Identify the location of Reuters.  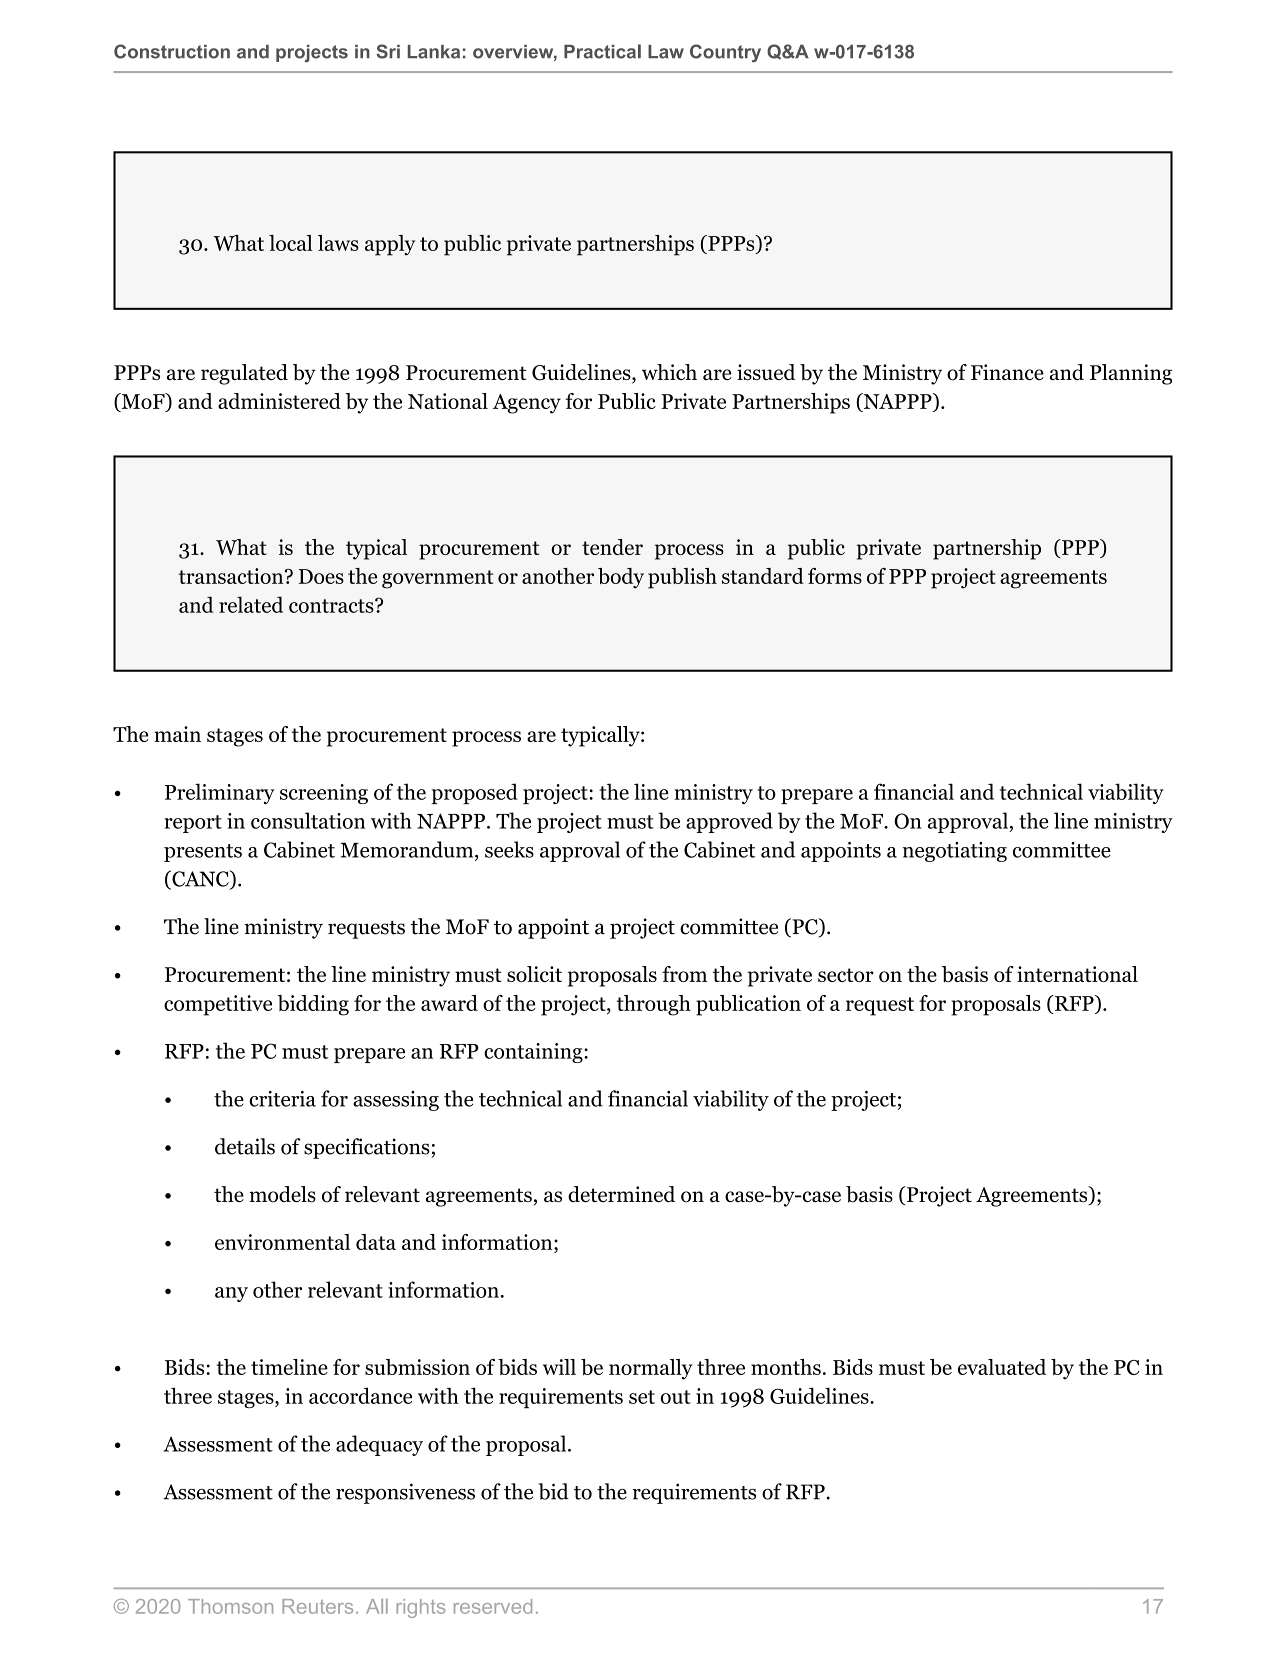
(317, 1606).
